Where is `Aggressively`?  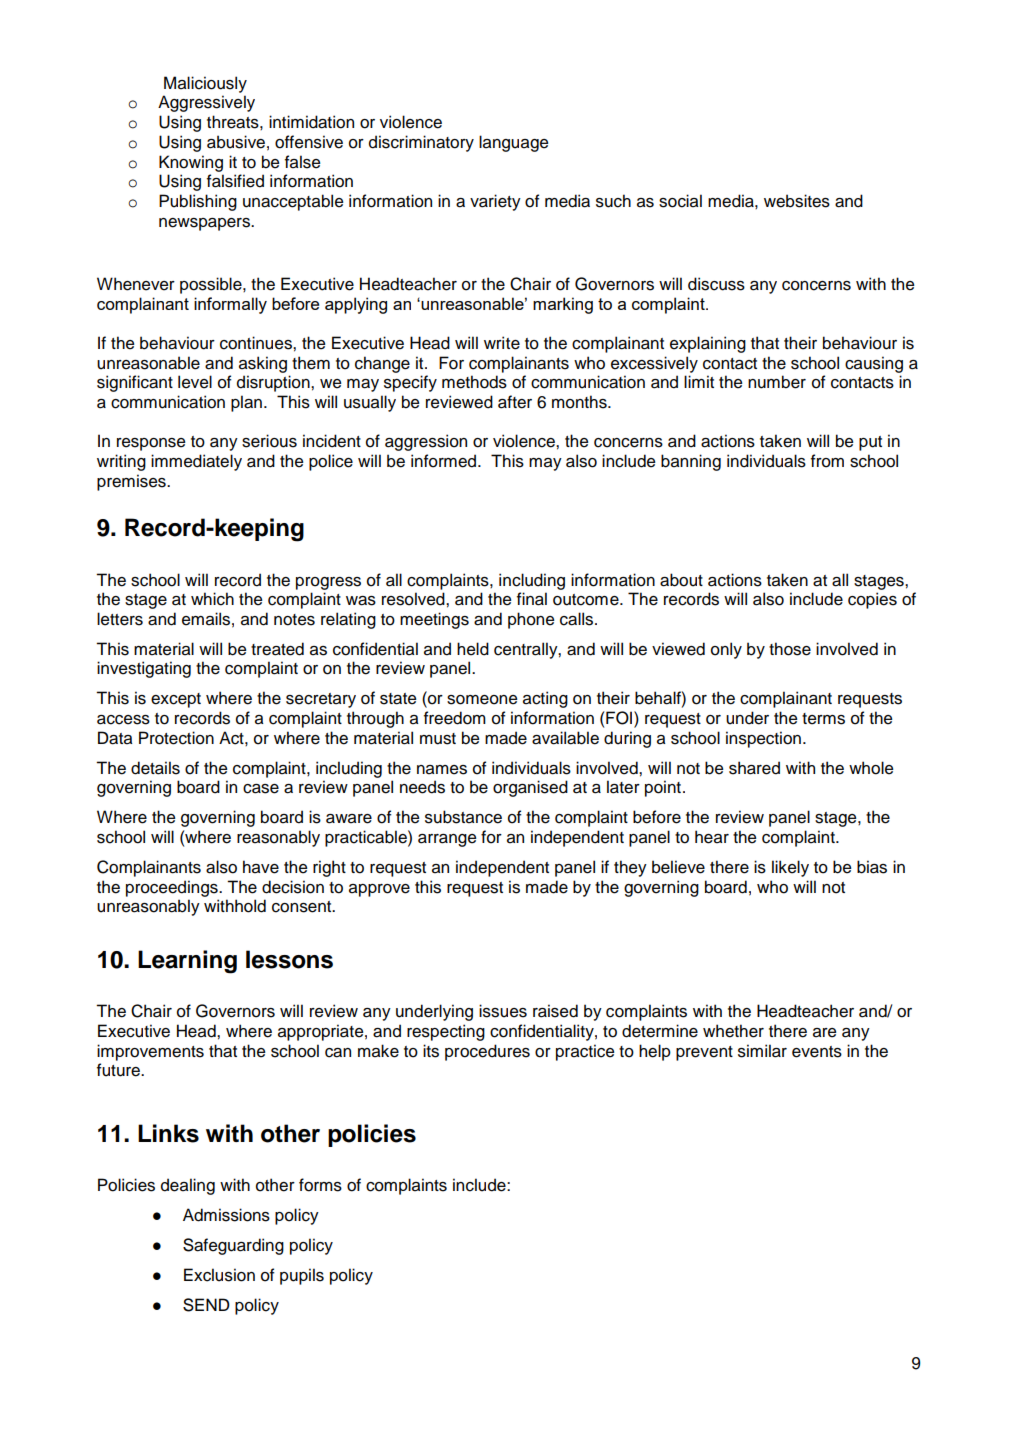 Aggressively is located at coordinates (206, 103).
